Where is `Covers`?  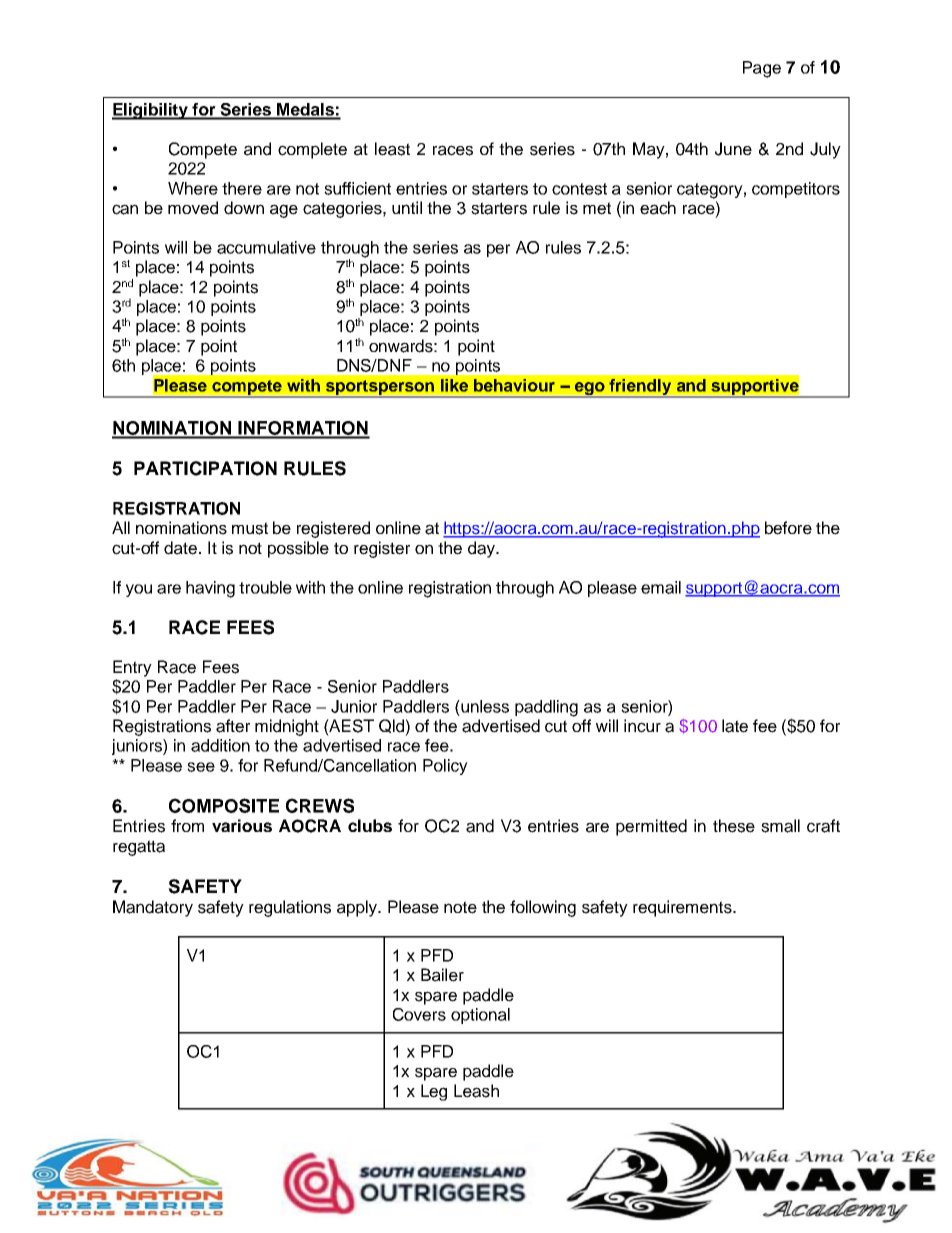
Covers is located at coordinates (419, 1014).
